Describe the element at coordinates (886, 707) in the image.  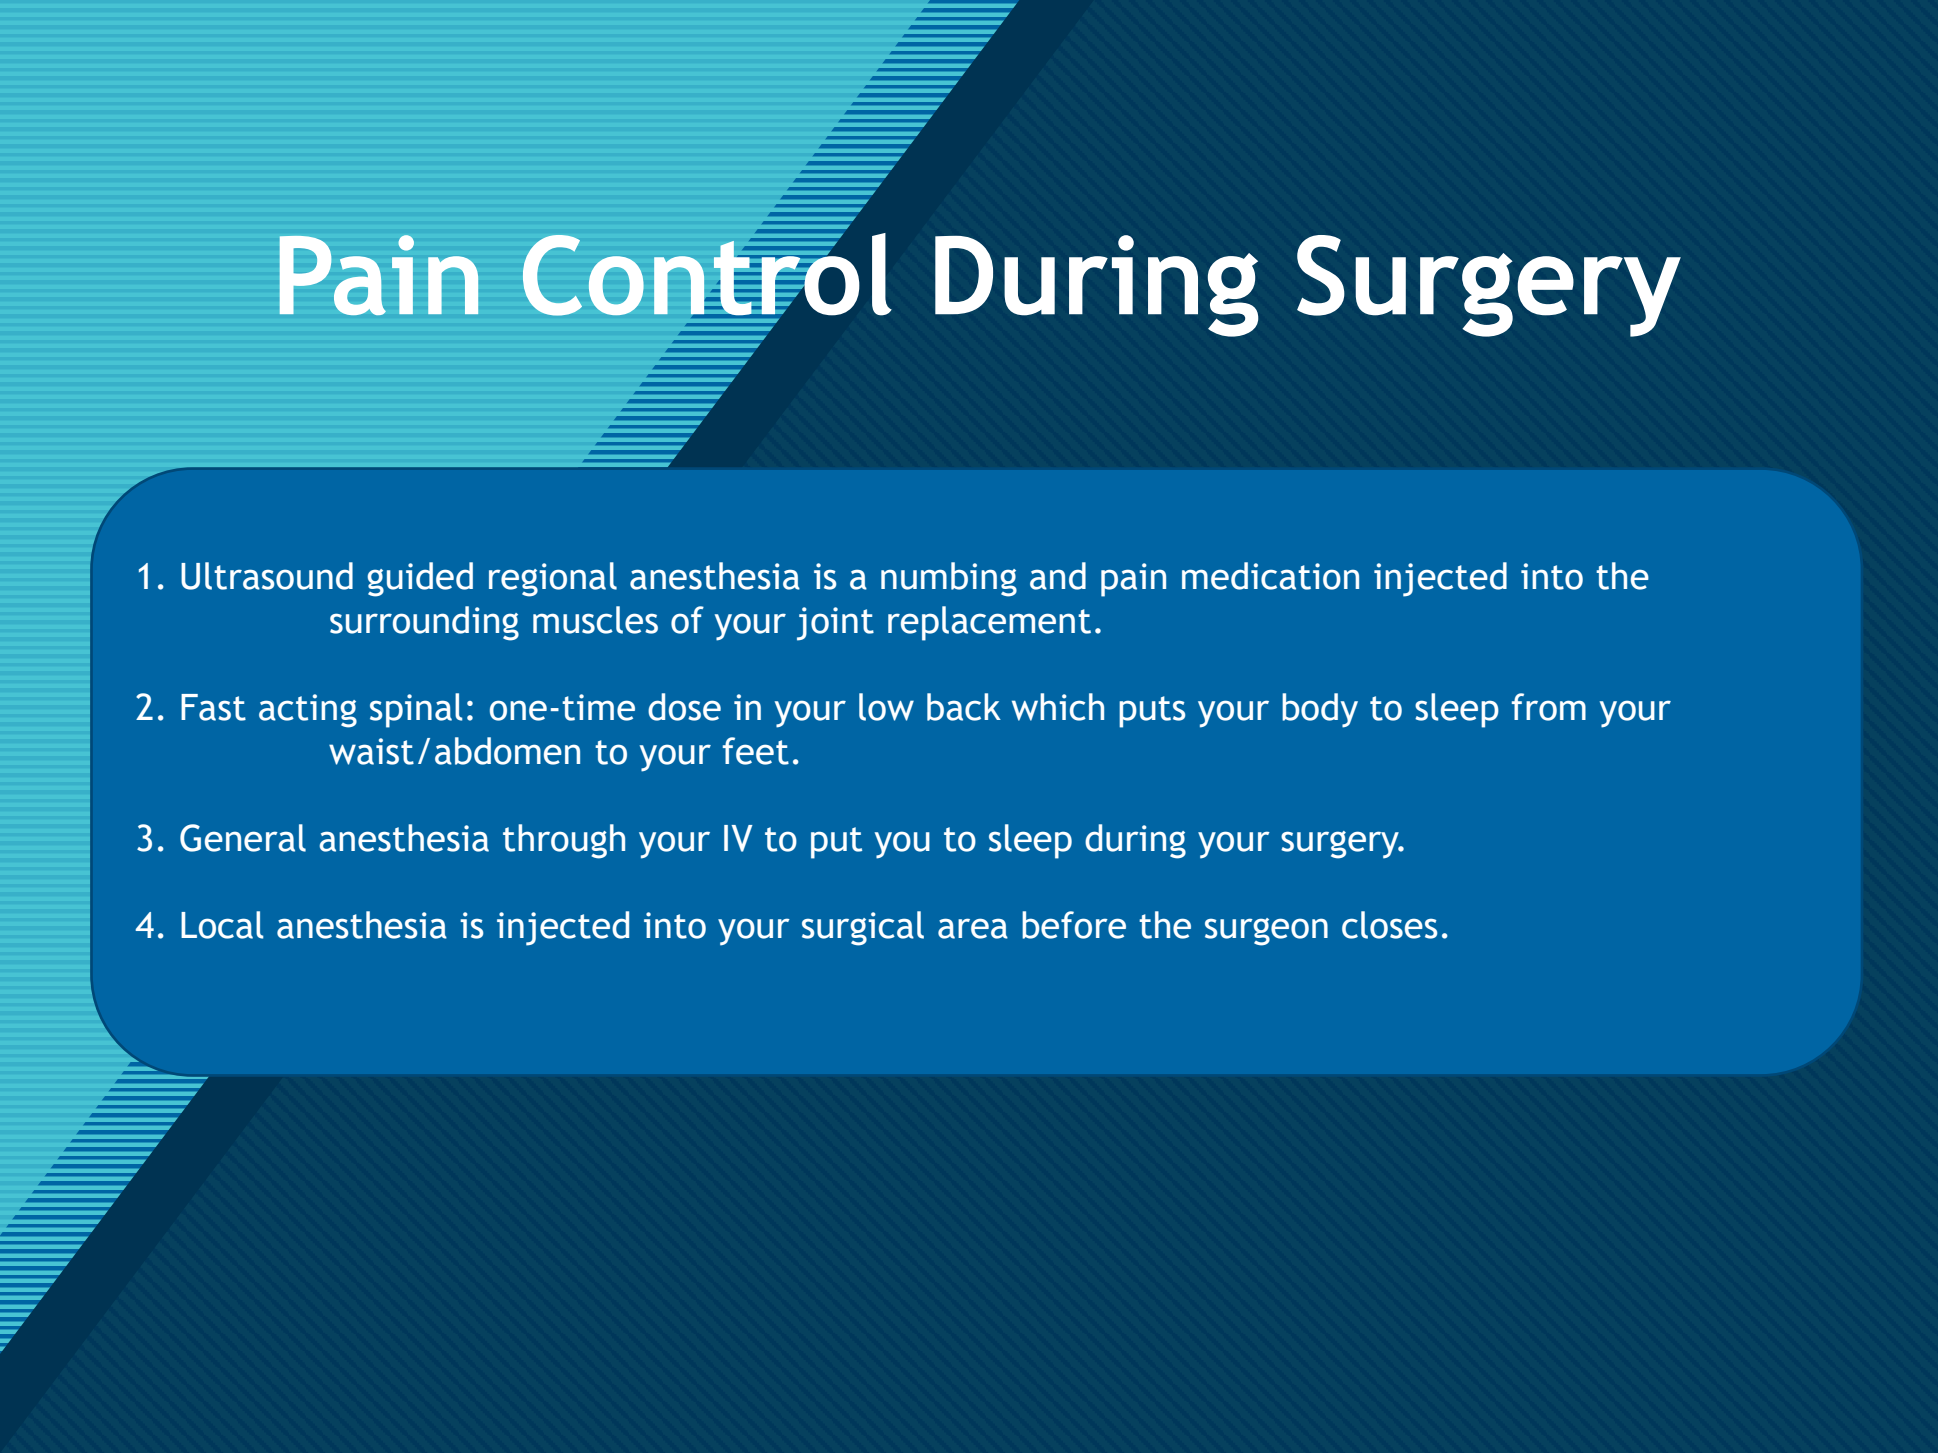
I see `low` at that location.
